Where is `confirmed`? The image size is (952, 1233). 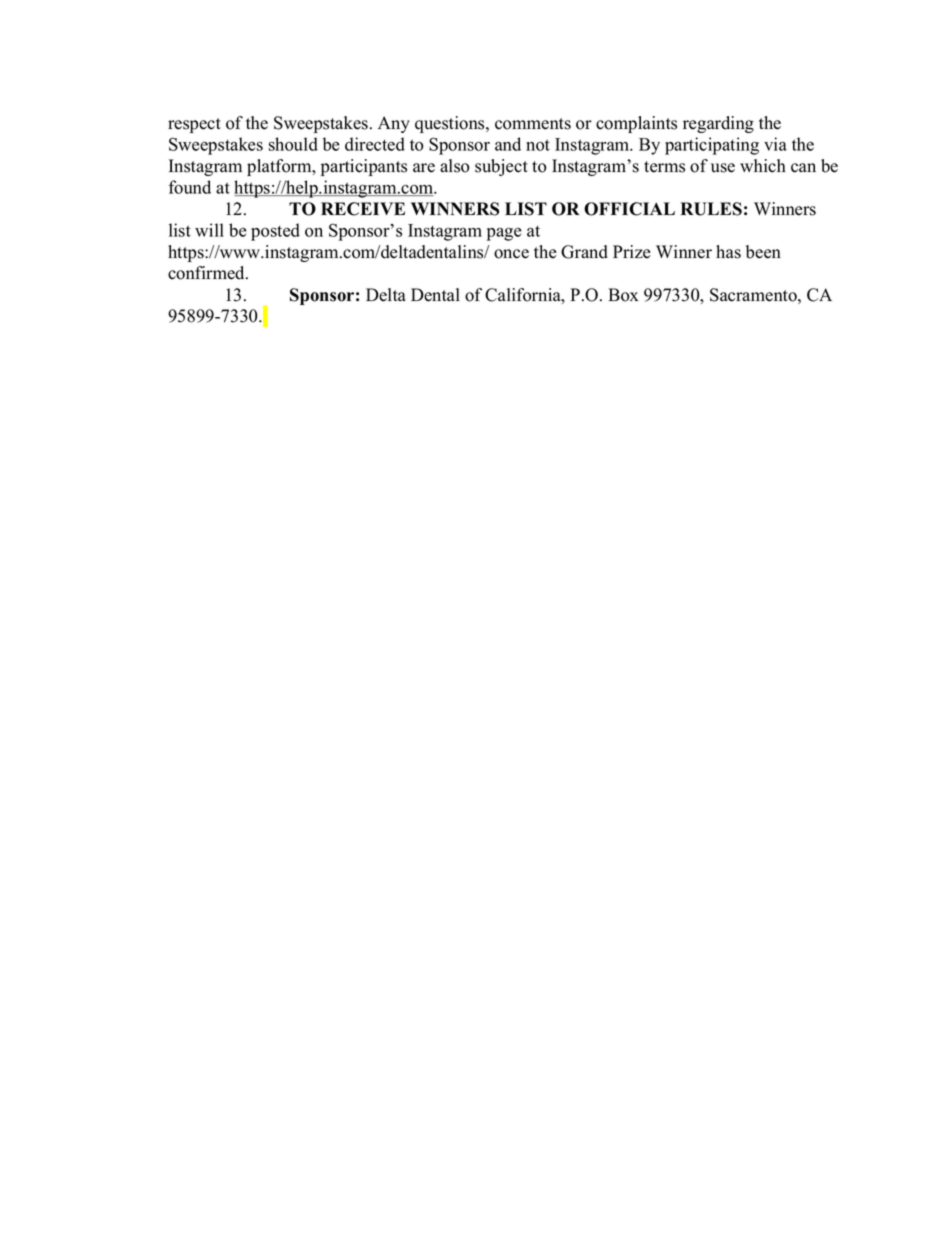 confirmed is located at coordinates (207, 273).
